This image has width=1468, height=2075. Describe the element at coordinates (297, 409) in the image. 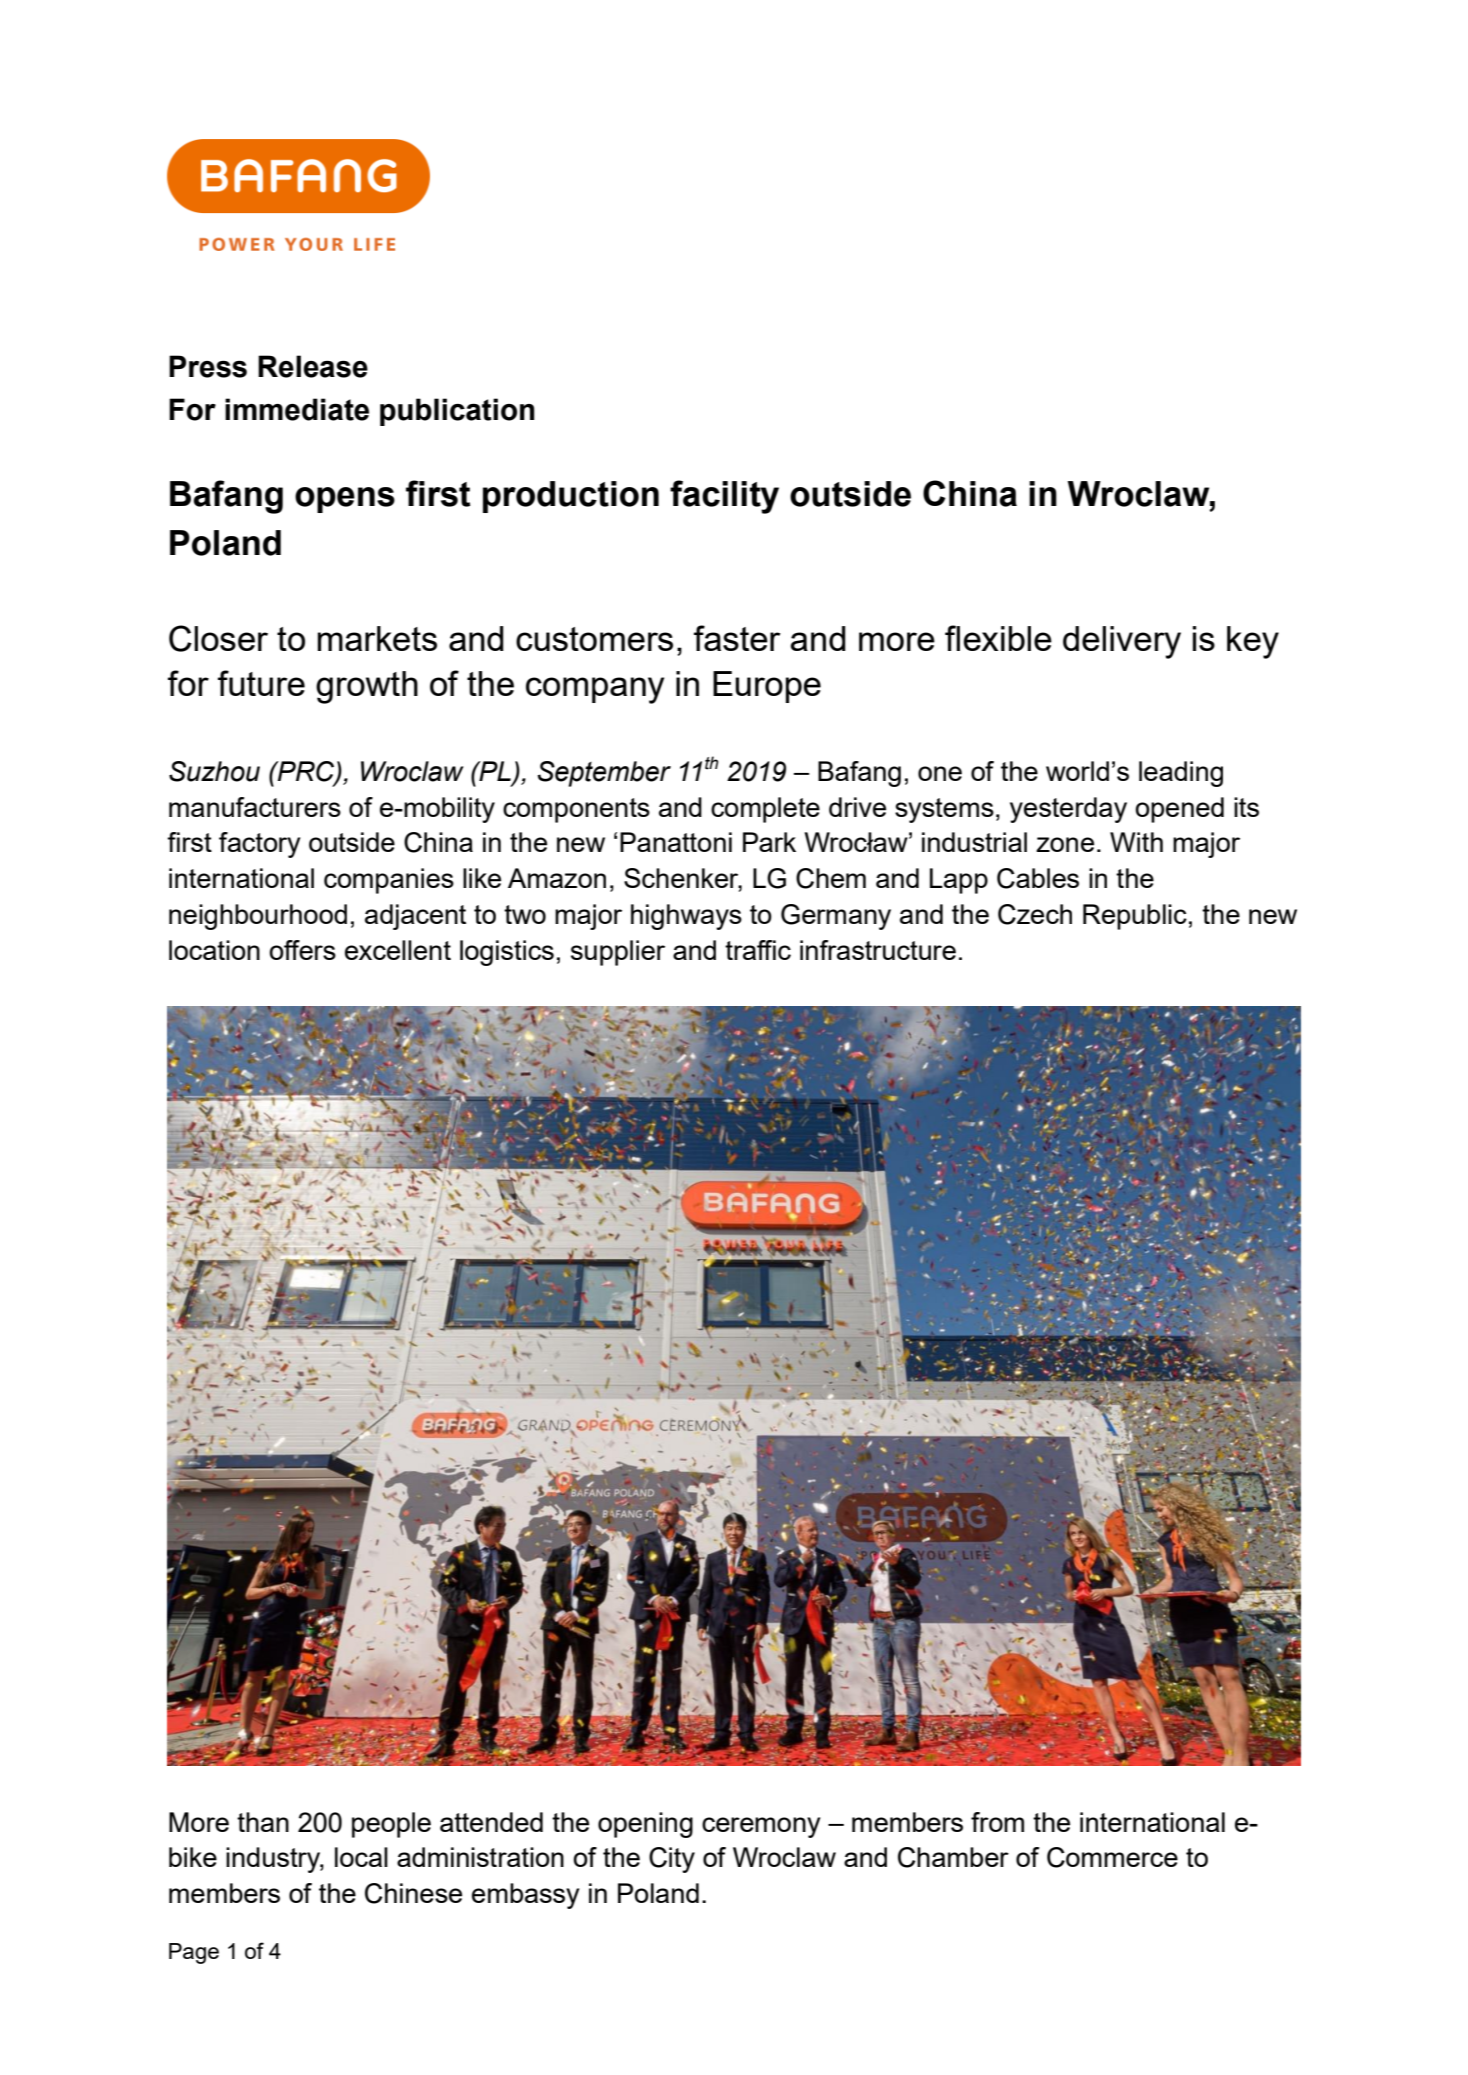

I see `immediate` at that location.
